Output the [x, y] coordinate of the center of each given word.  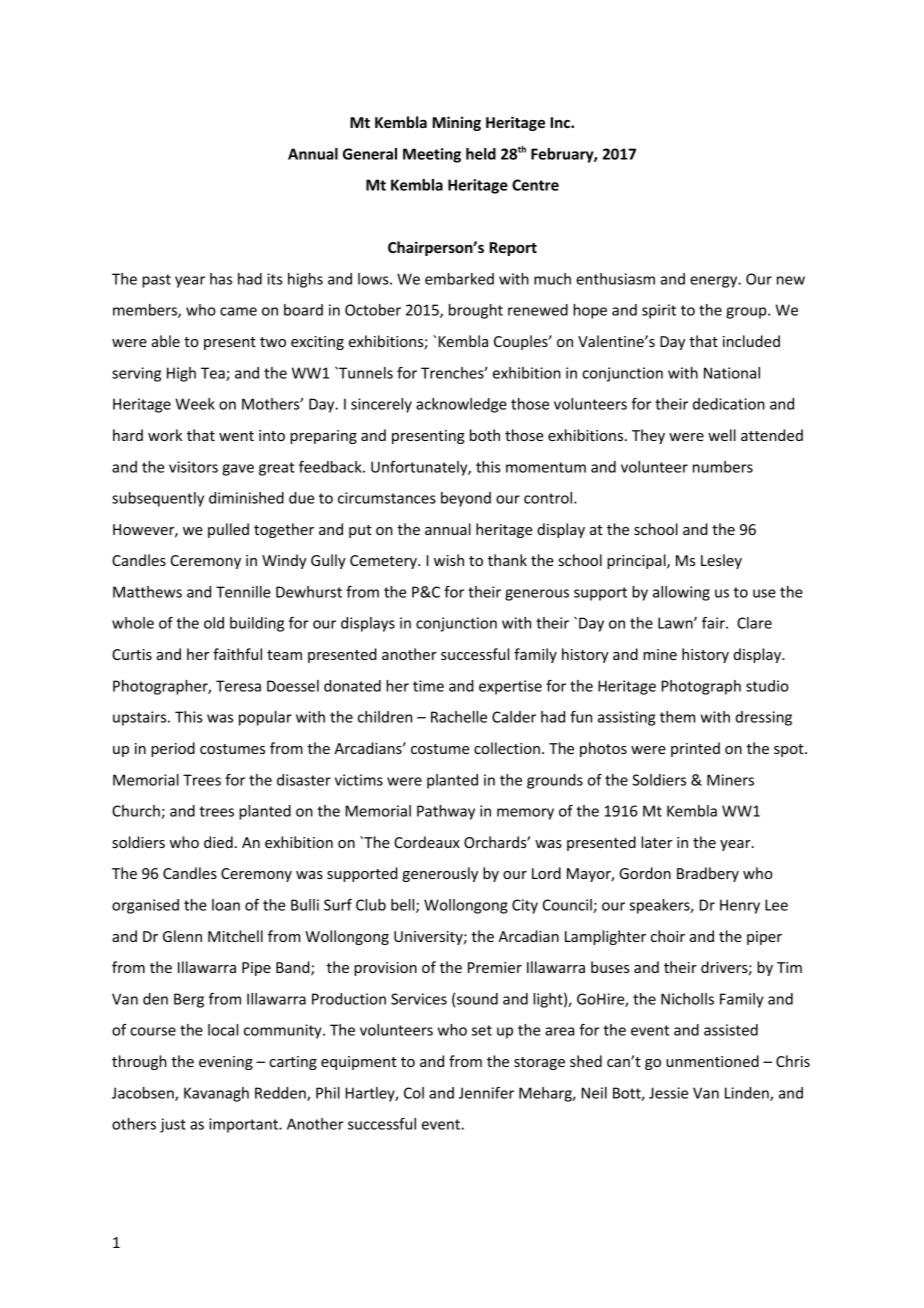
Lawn [676, 623]
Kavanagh [216, 1094]
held [481, 154]
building [257, 624]
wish [449, 560]
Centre [535, 185]
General [370, 154]
